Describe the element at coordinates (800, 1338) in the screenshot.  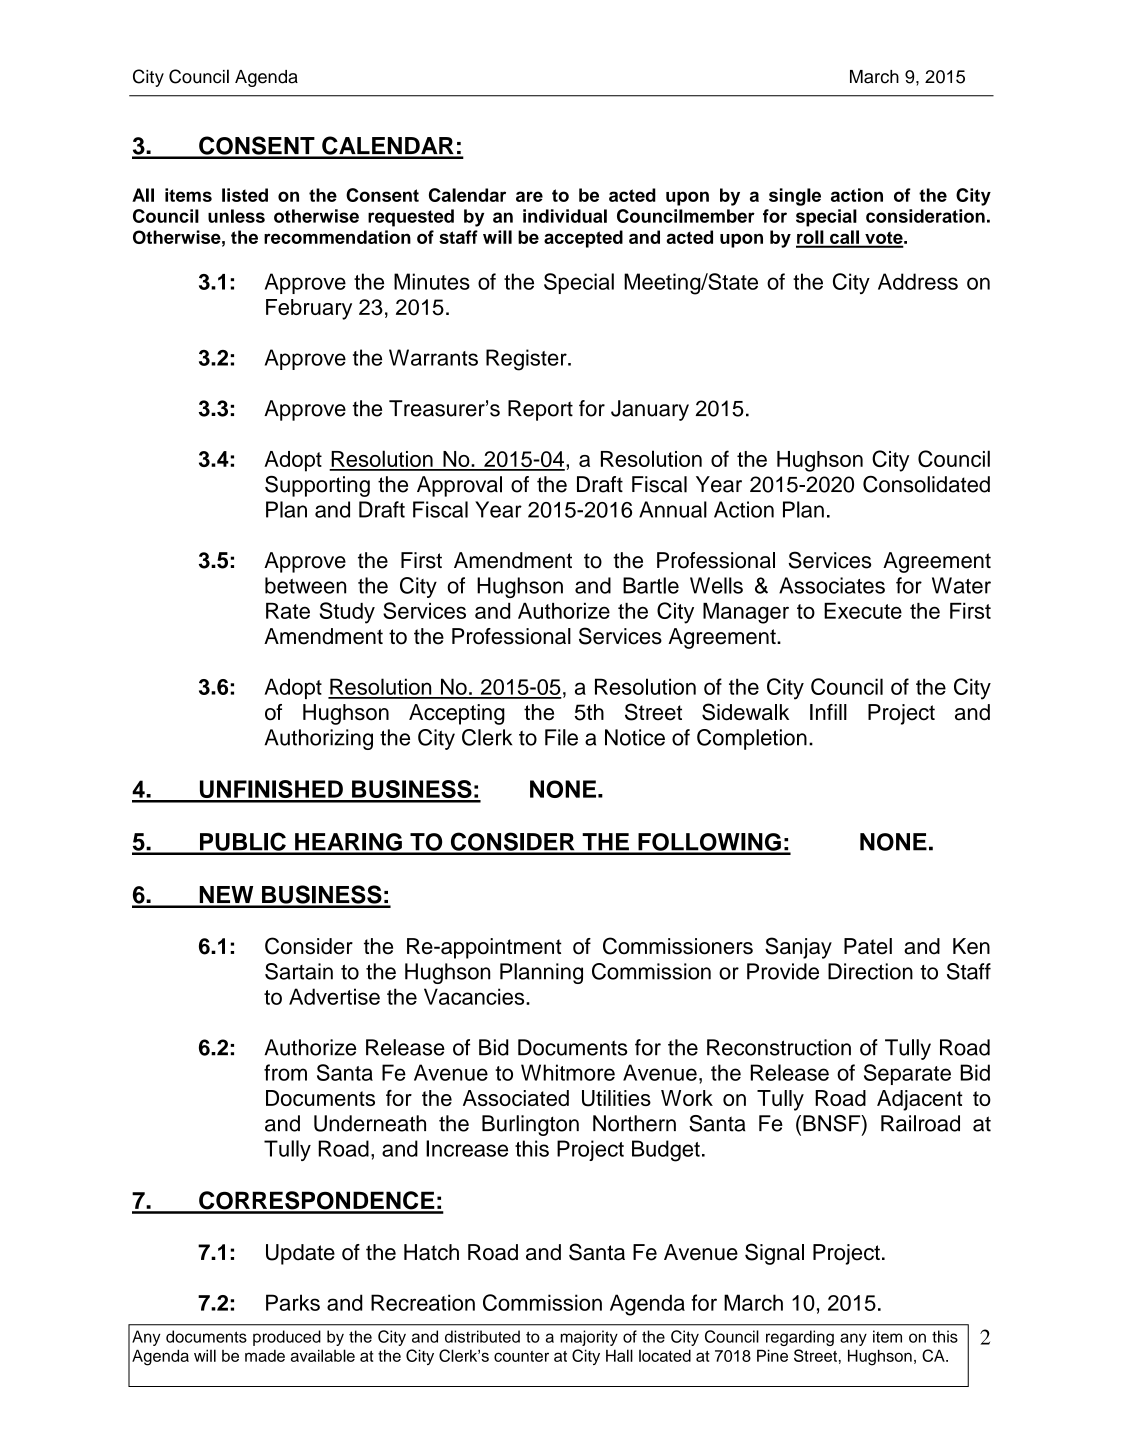
I see `regarding` at that location.
